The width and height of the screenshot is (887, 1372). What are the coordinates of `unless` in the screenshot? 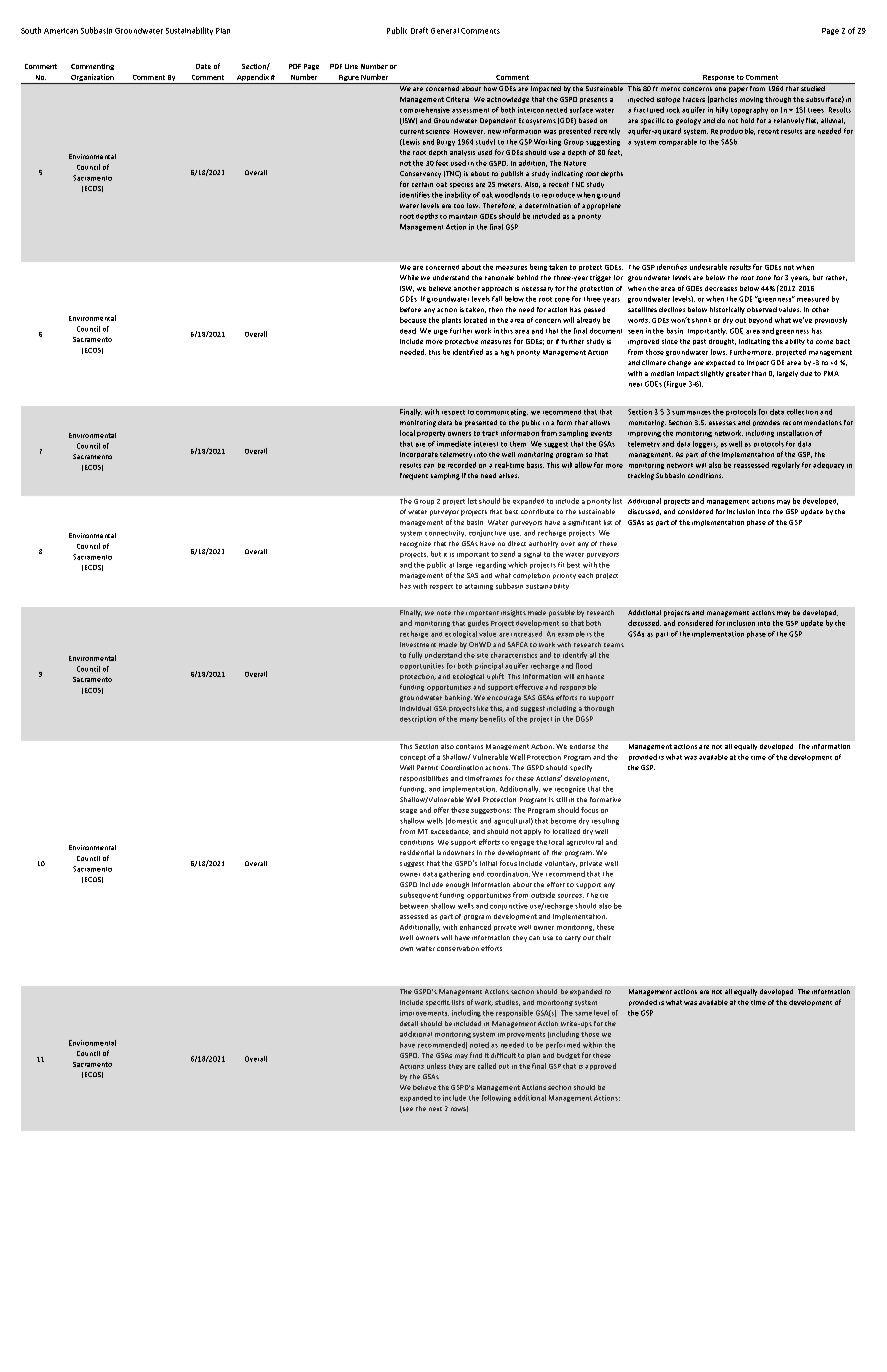 It's located at (436, 1066).
